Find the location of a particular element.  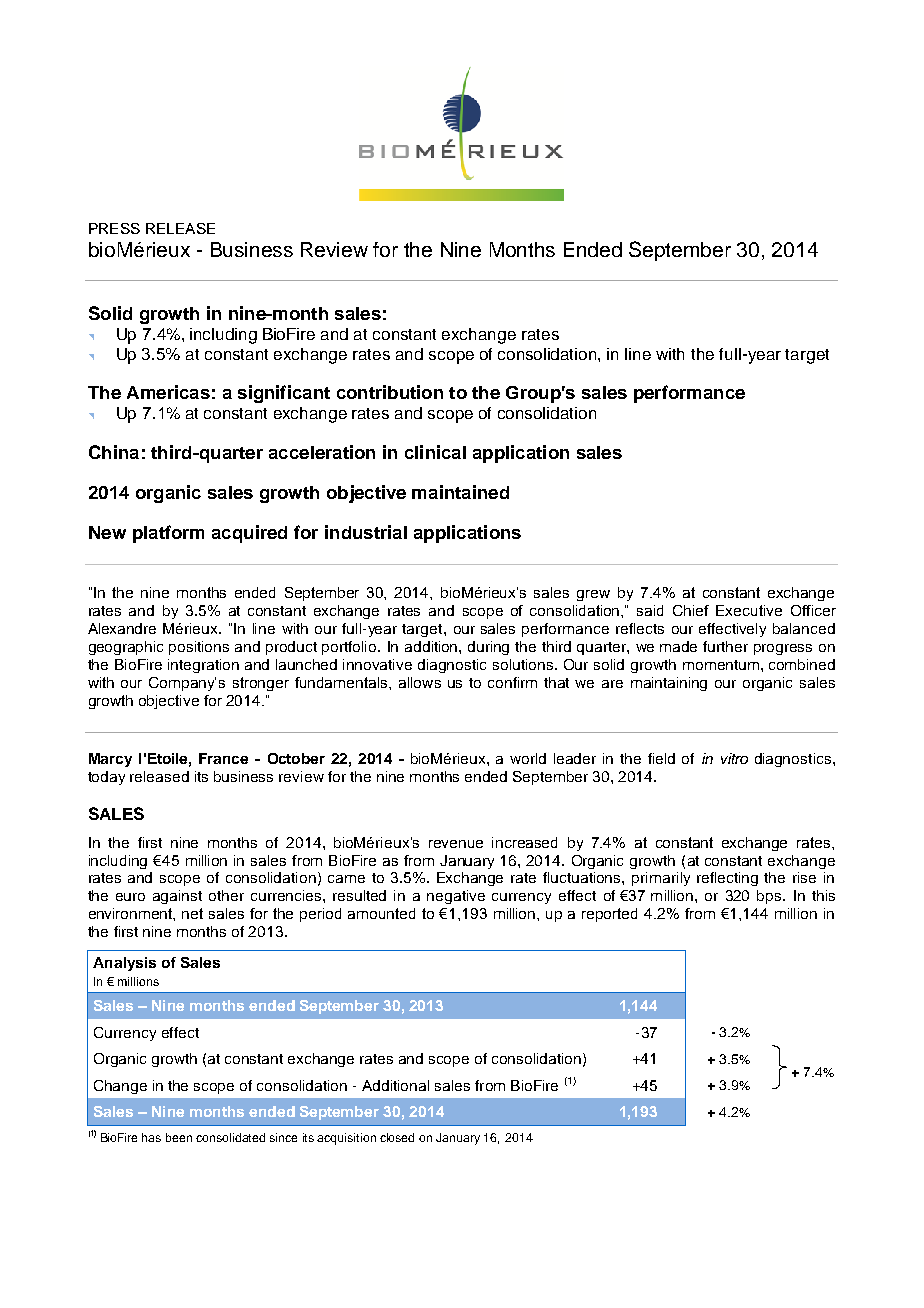

PRESS is located at coordinates (114, 228).
